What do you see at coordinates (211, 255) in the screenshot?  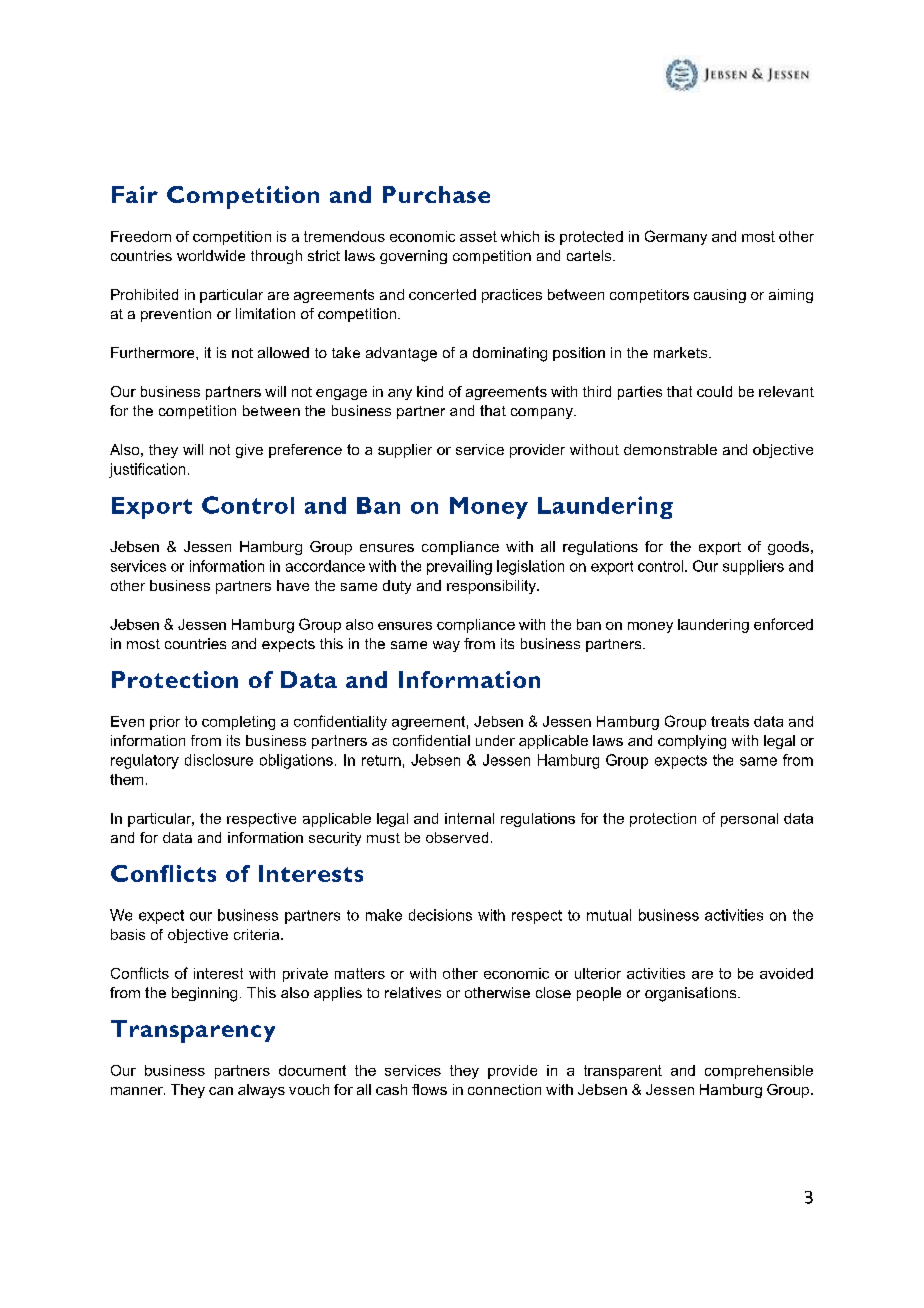 I see `worldwide` at bounding box center [211, 255].
